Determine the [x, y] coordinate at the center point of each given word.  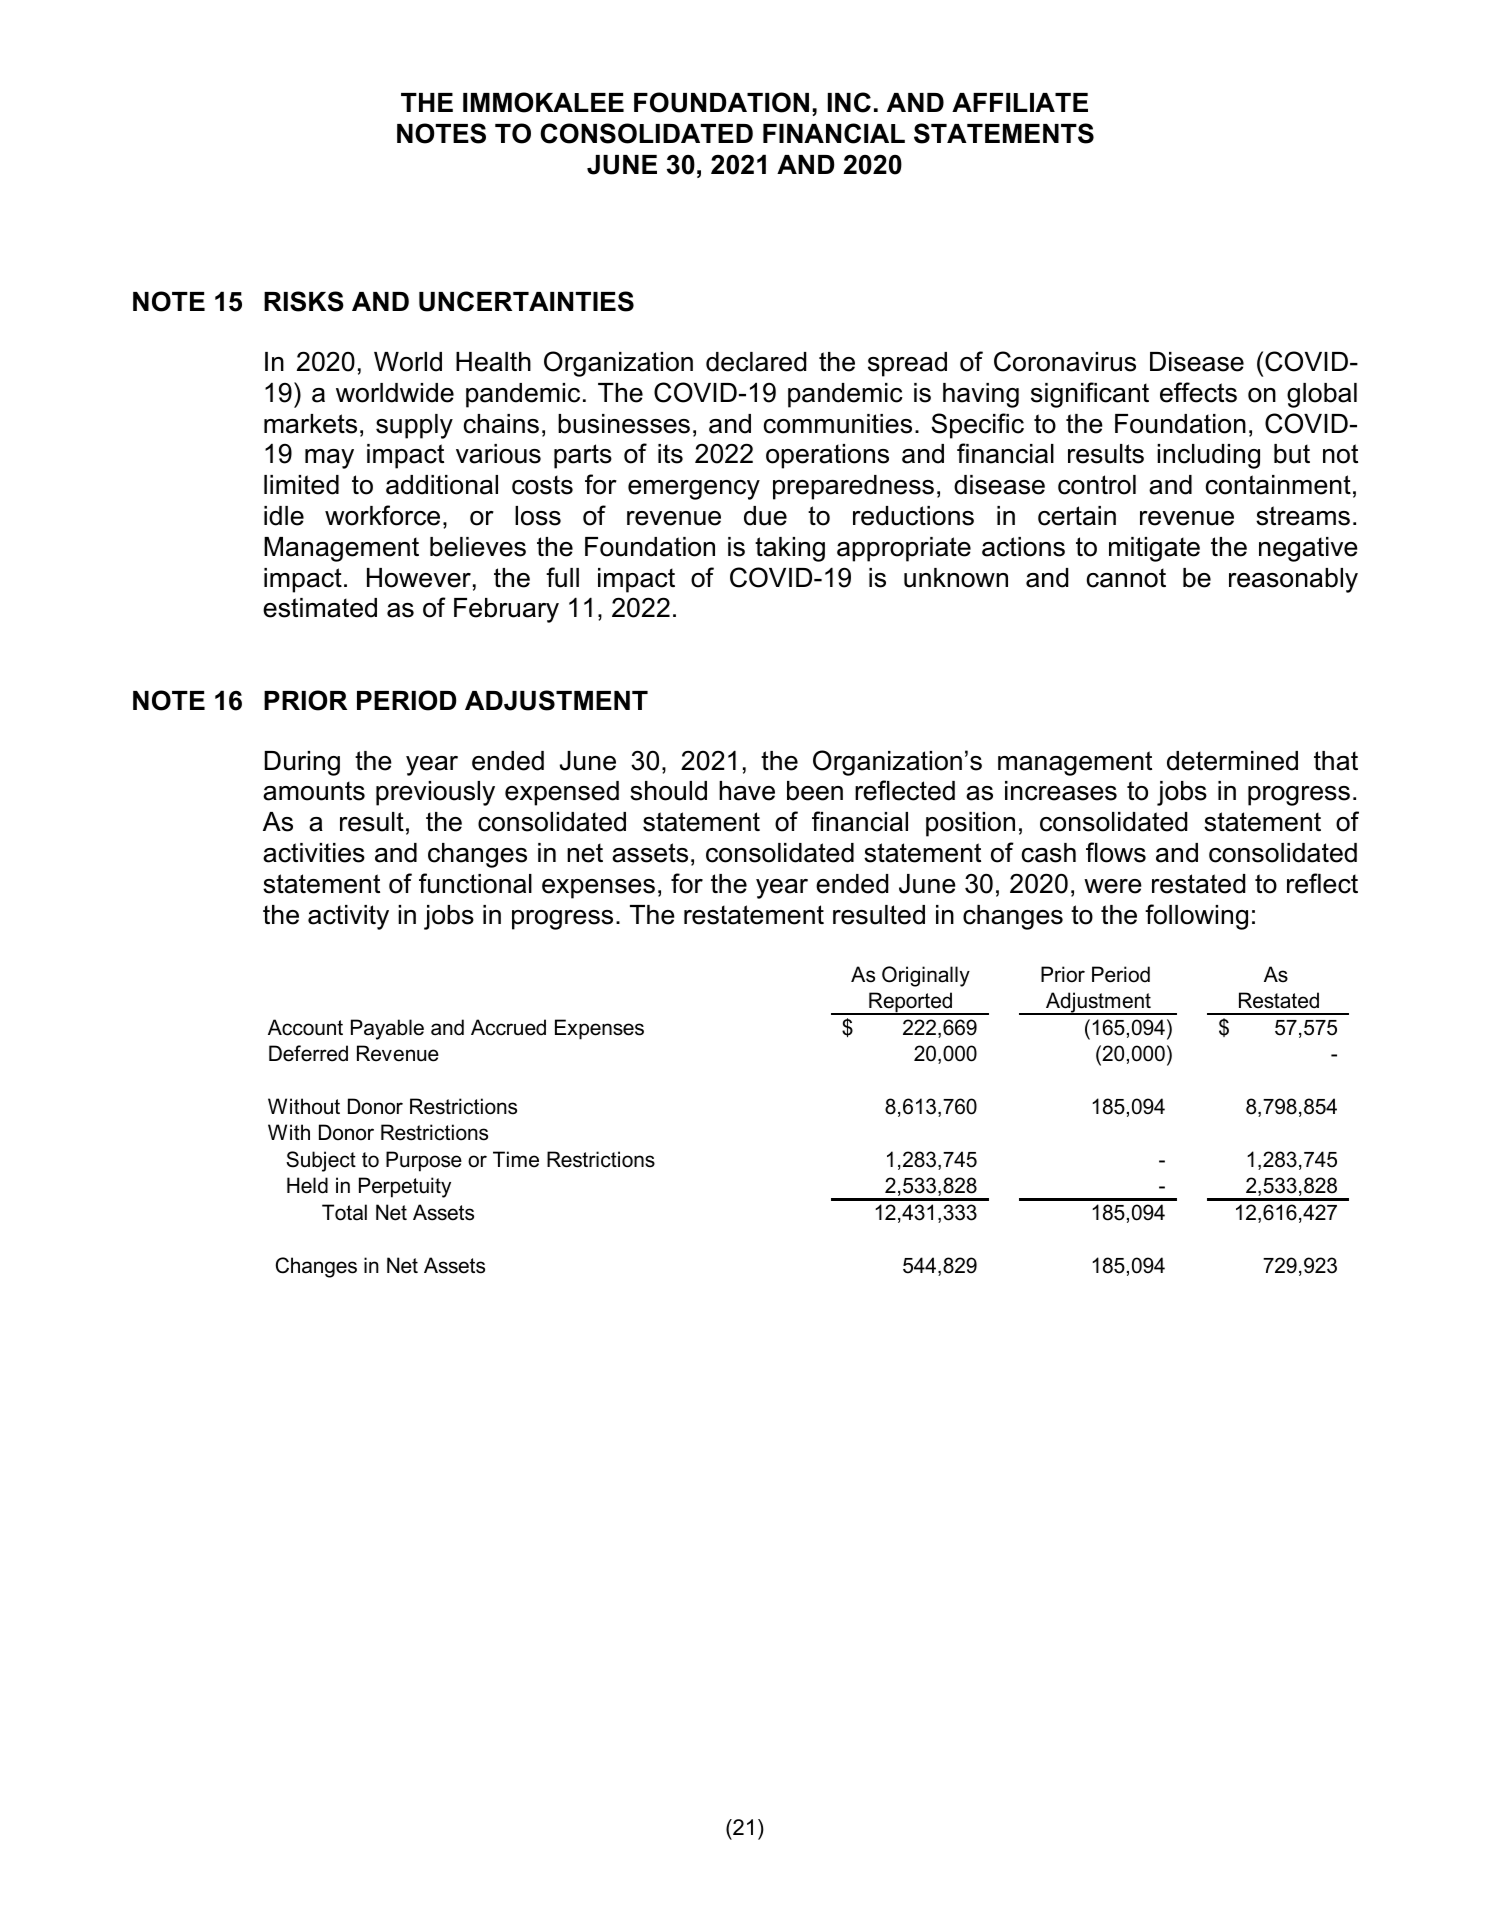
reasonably [1293, 580]
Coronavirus [1065, 361]
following [1196, 917]
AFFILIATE [1020, 102]
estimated [320, 608]
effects [1198, 392]
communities [838, 424]
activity [348, 917]
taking [790, 549]
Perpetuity [405, 1187]
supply [414, 426]
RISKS [304, 301]
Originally [926, 976]
